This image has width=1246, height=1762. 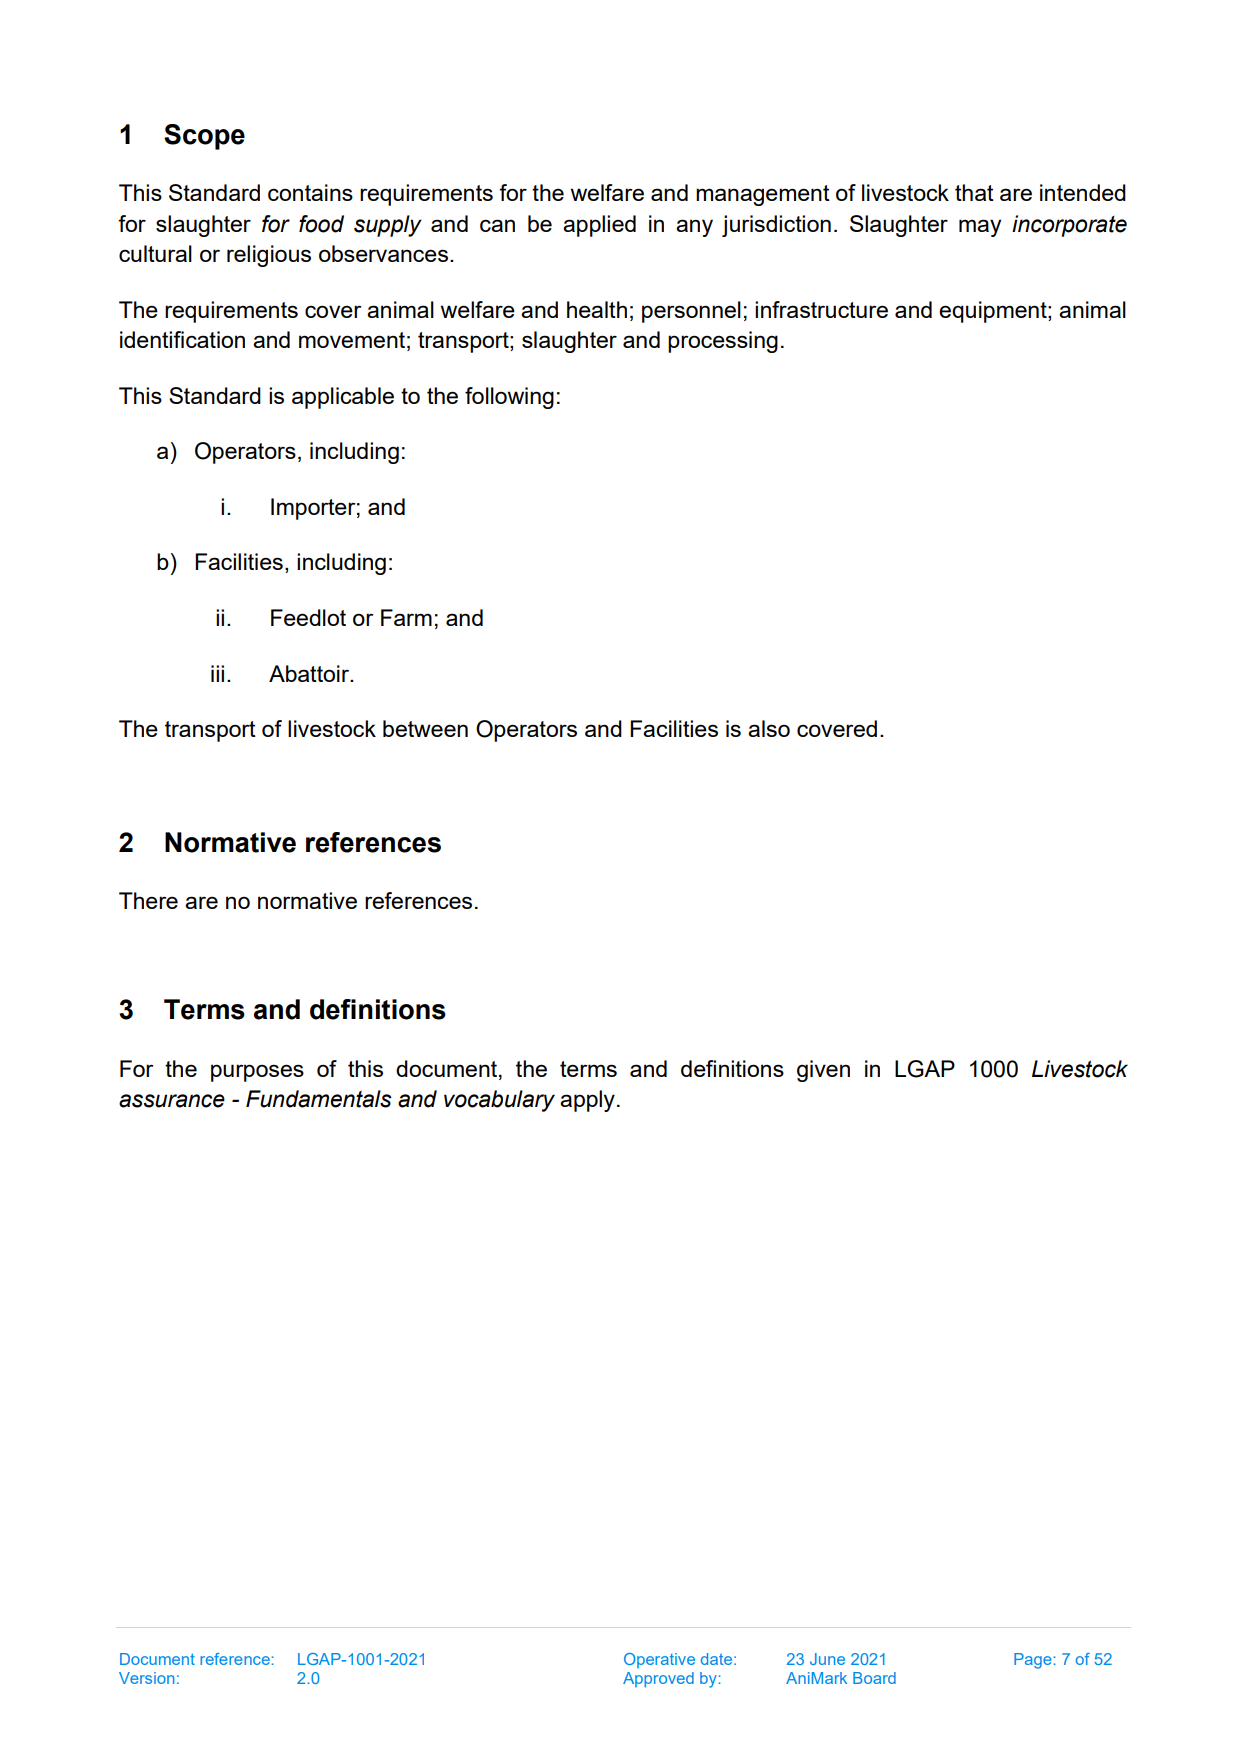 What do you see at coordinates (343, 398) in the image?
I see `applicable` at bounding box center [343, 398].
